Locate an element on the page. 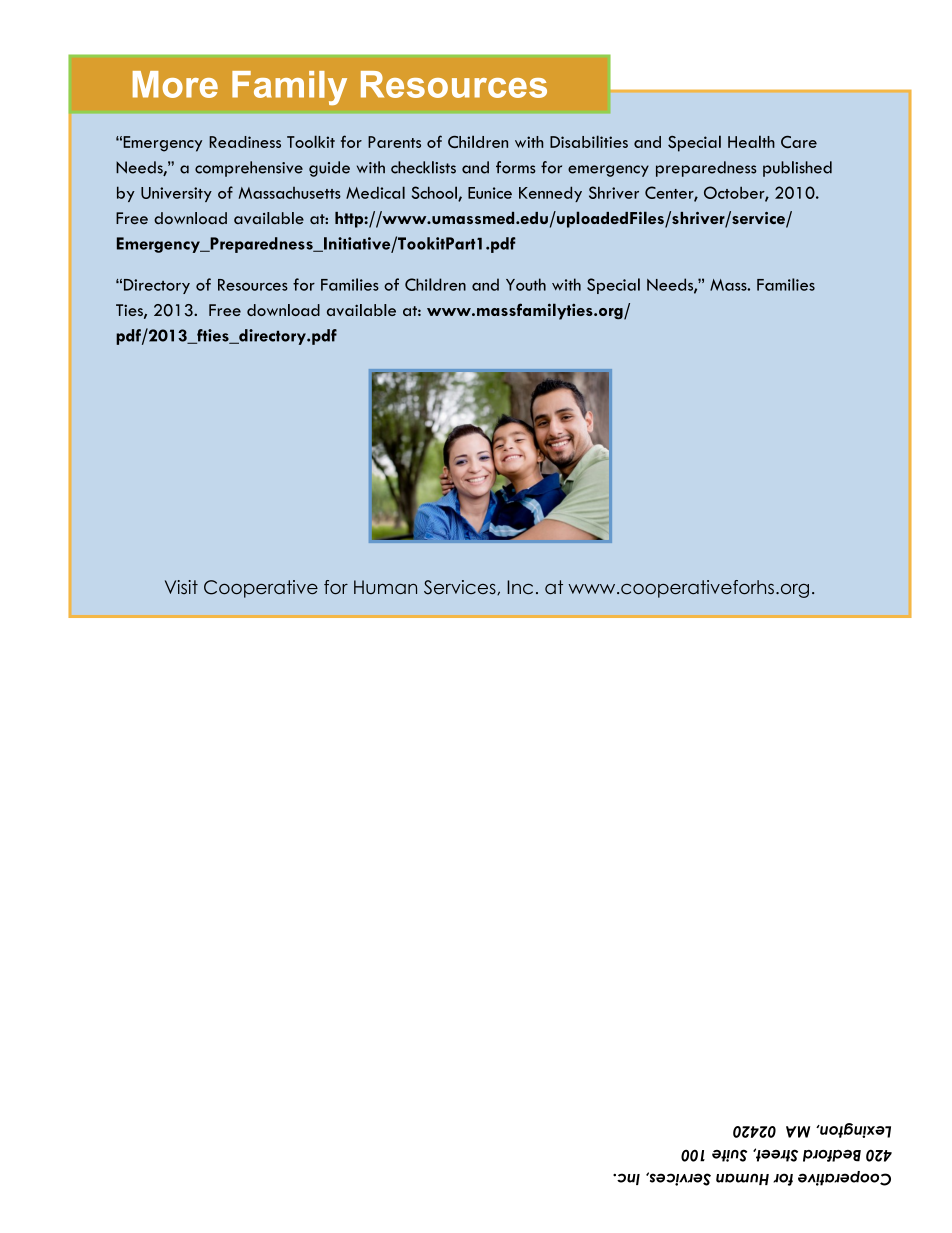  More is located at coordinates (175, 84).
